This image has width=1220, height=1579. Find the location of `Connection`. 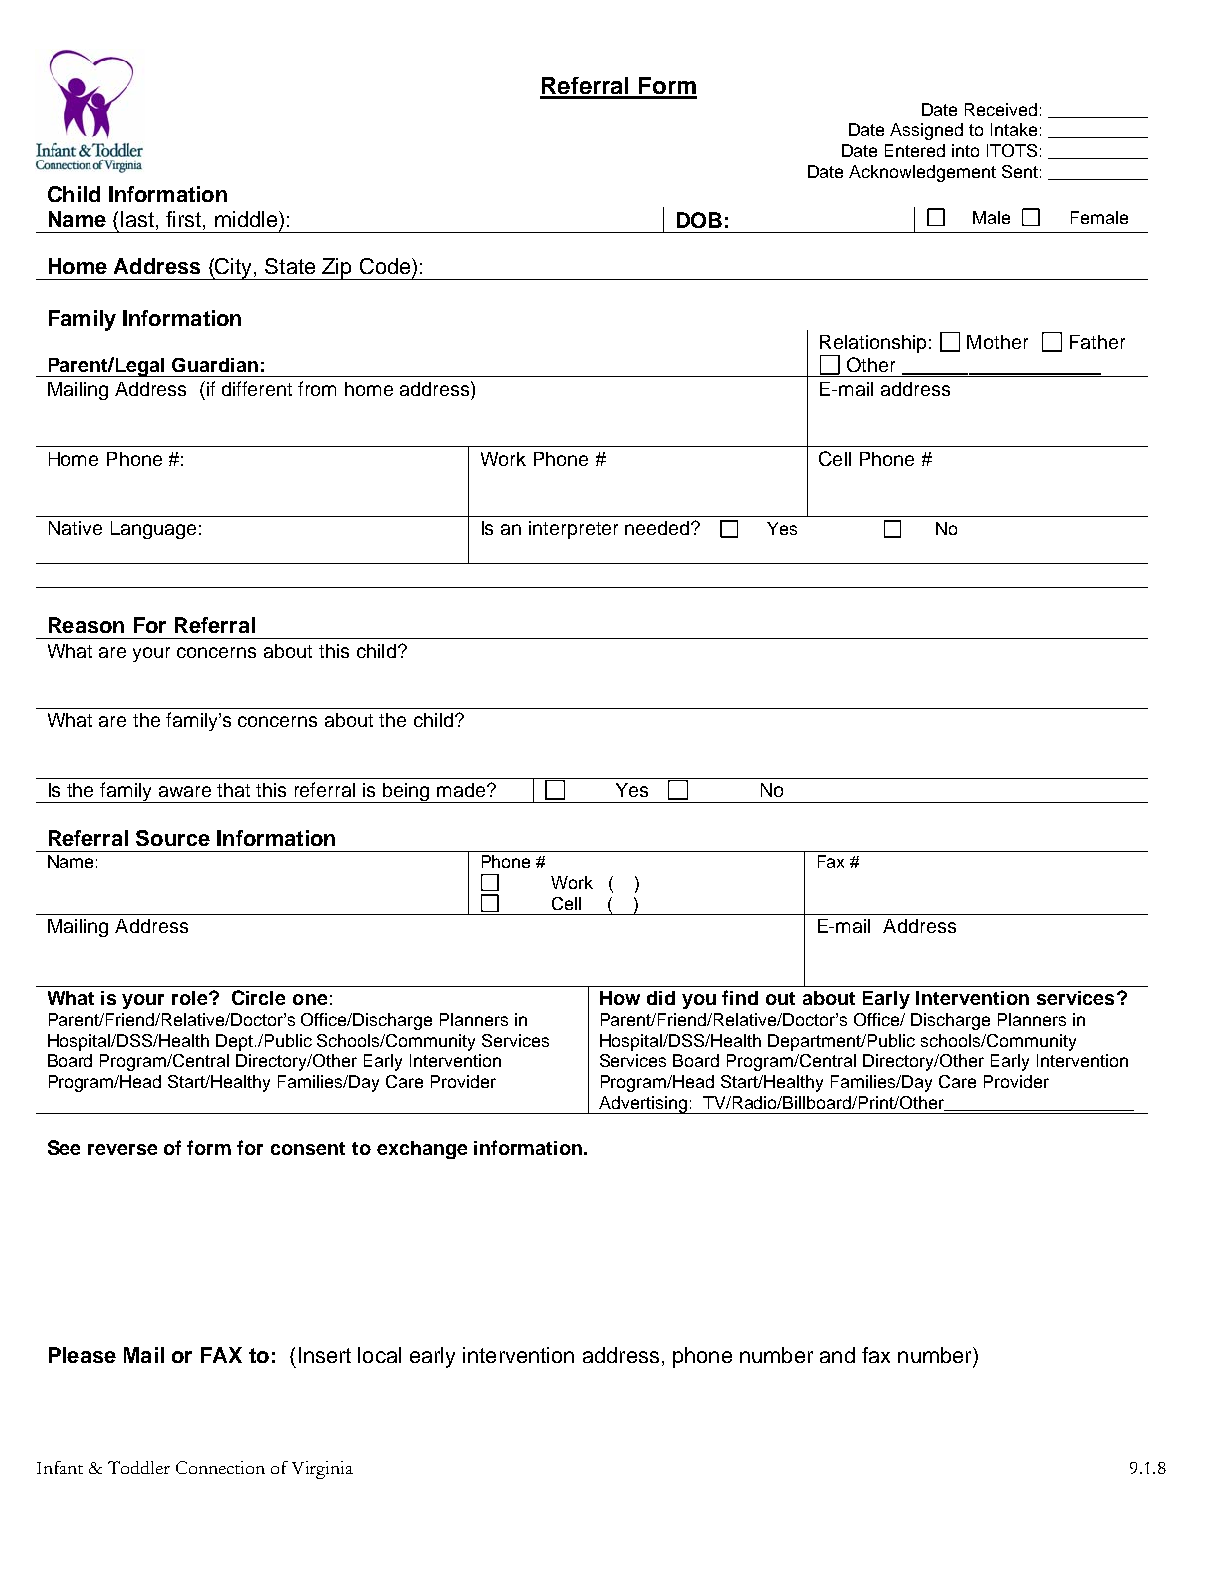

Connection is located at coordinates (220, 1467).
